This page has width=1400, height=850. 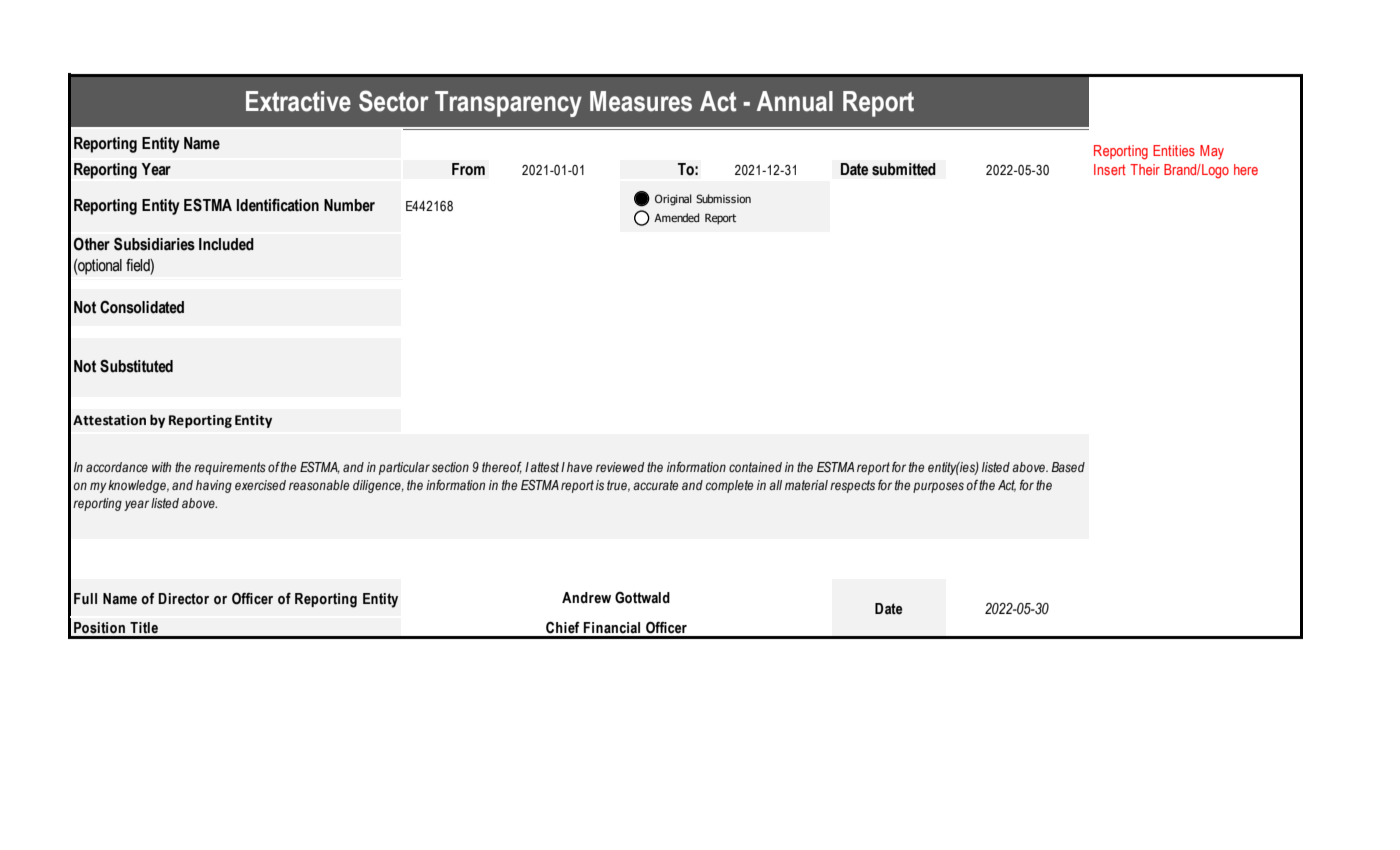 What do you see at coordinates (136, 366) in the page?
I see `Substituted` at bounding box center [136, 366].
